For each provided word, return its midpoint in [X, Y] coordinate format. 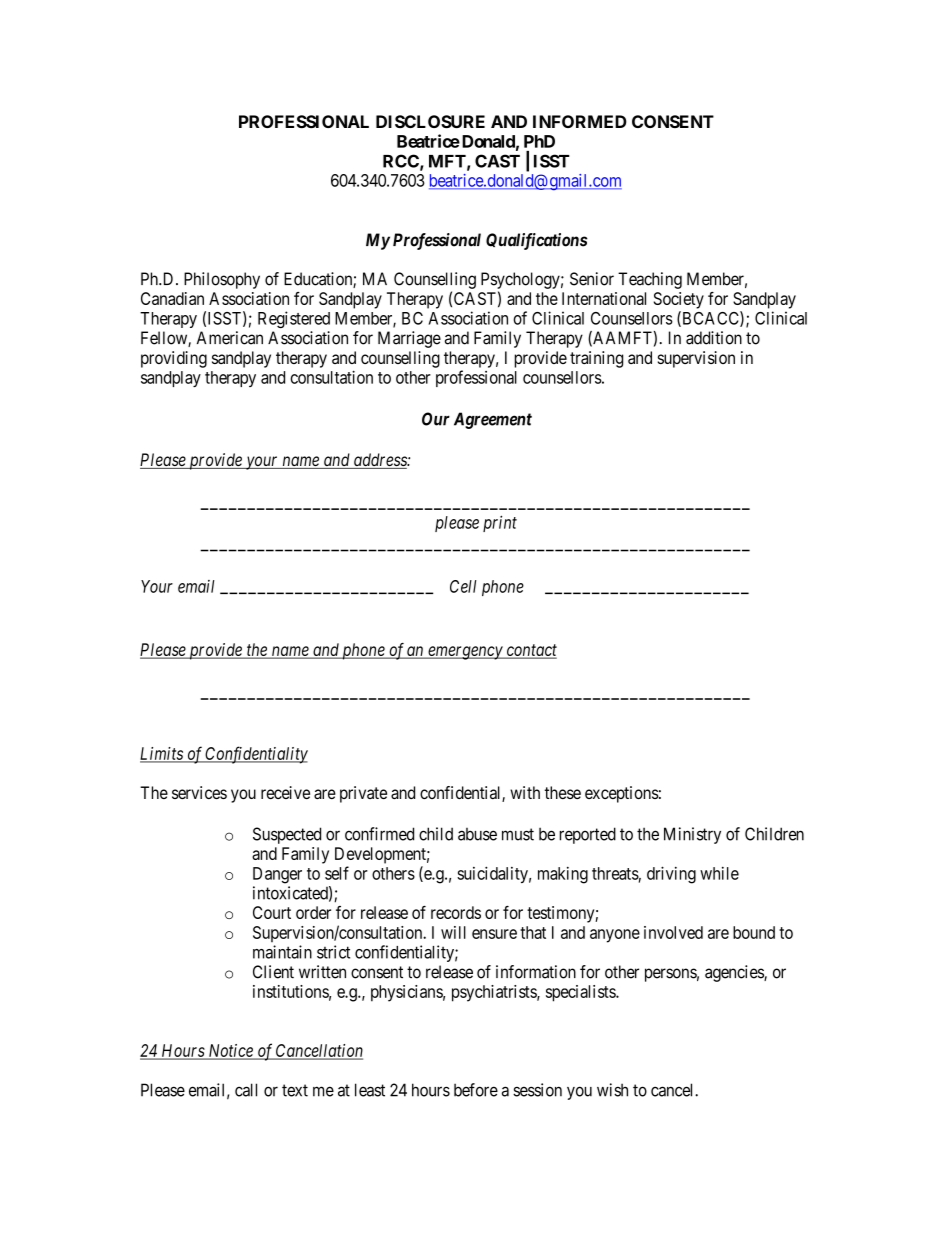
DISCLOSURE [430, 121]
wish [612, 1090]
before [476, 1090]
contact [530, 651]
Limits [162, 754]
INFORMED [580, 121]
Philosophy [222, 280]
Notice [230, 1052]
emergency [465, 653]
